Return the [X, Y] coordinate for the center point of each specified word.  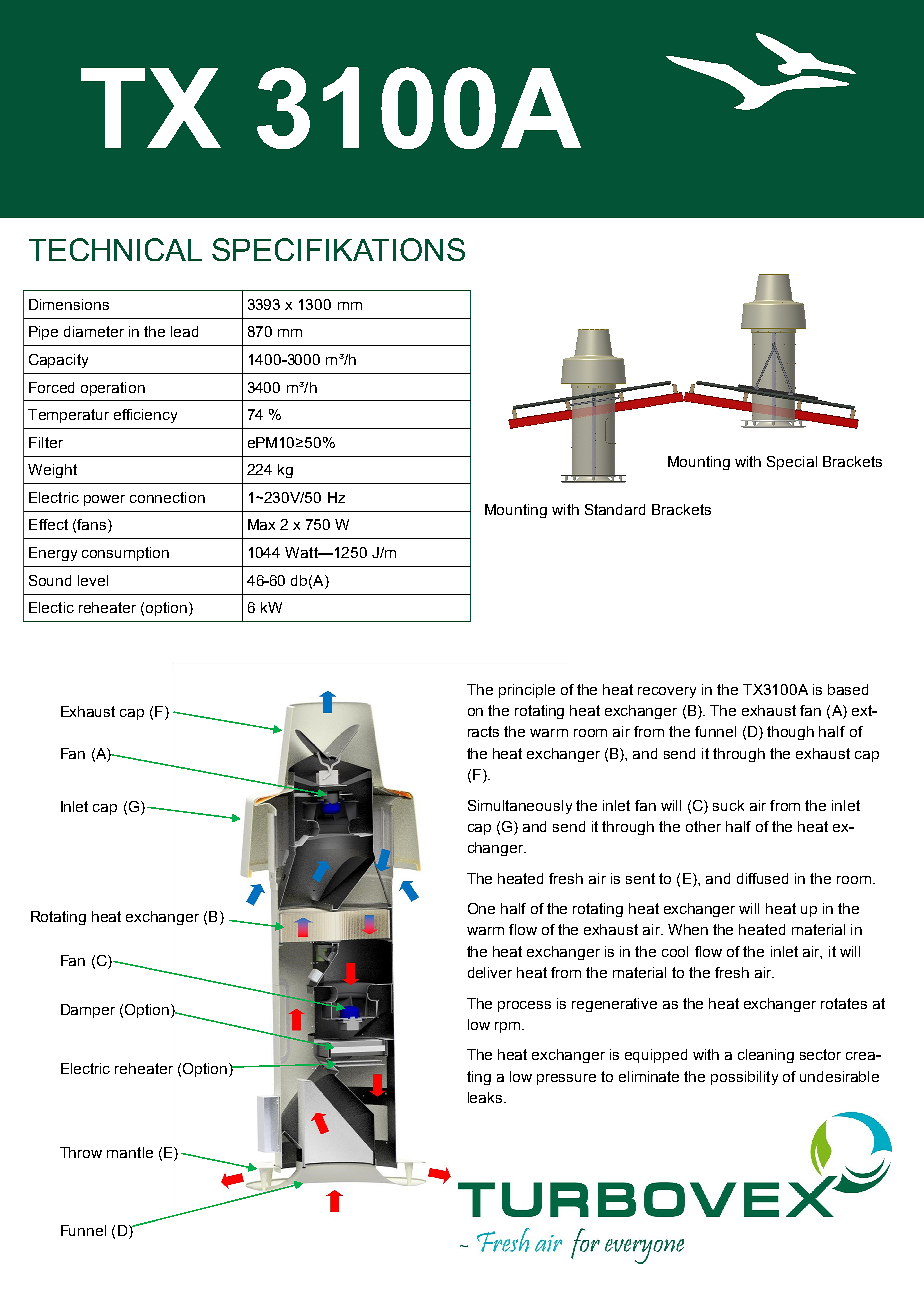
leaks [486, 1097]
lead [184, 331]
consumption [125, 554]
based [848, 689]
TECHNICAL [115, 249]
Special [792, 463]
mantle [130, 1152]
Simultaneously [520, 807]
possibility [744, 1078]
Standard [615, 509]
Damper [88, 1011]
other [703, 826]
